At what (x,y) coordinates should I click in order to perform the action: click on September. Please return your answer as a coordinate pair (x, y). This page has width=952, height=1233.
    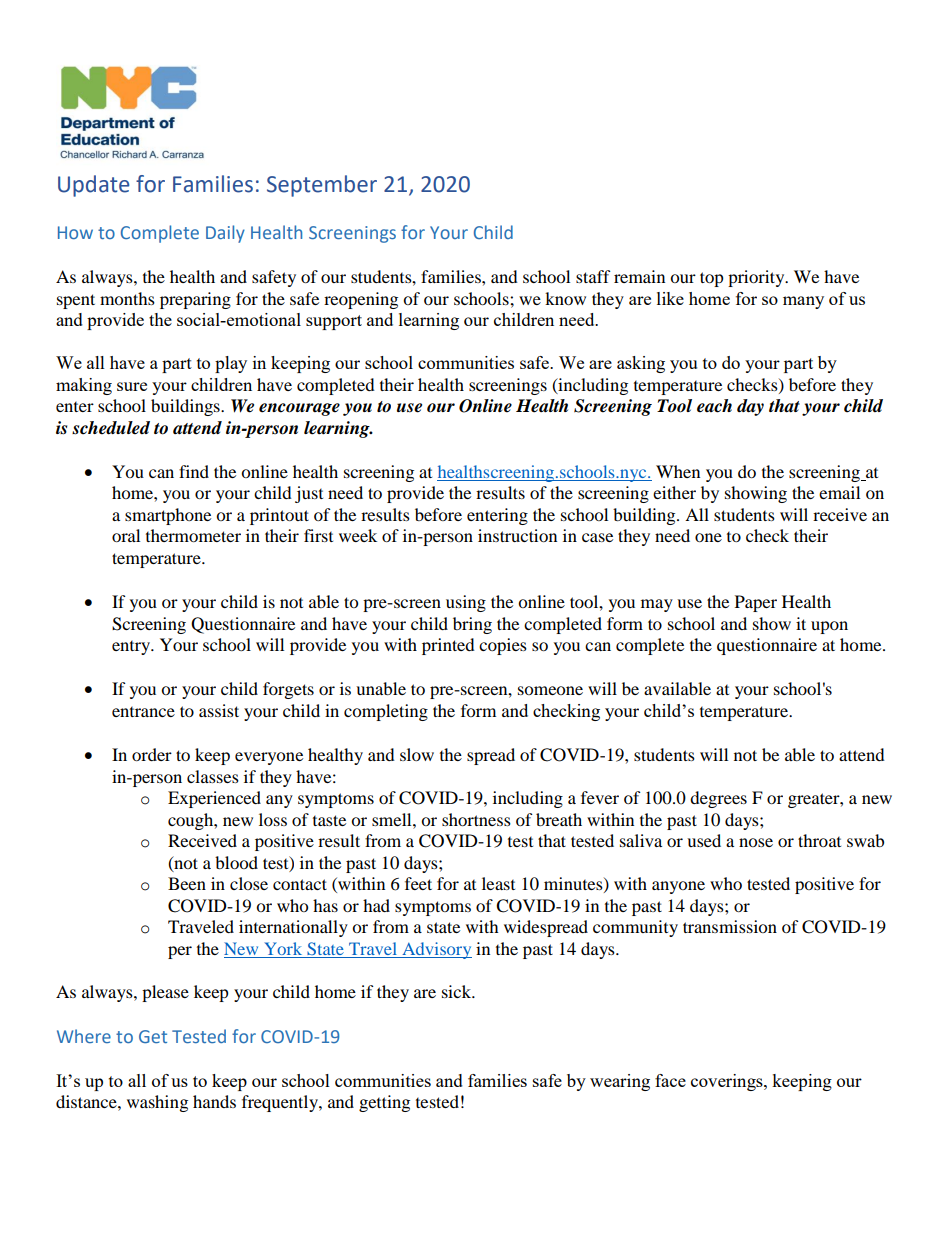
    Looking at the image, I should click on (322, 186).
